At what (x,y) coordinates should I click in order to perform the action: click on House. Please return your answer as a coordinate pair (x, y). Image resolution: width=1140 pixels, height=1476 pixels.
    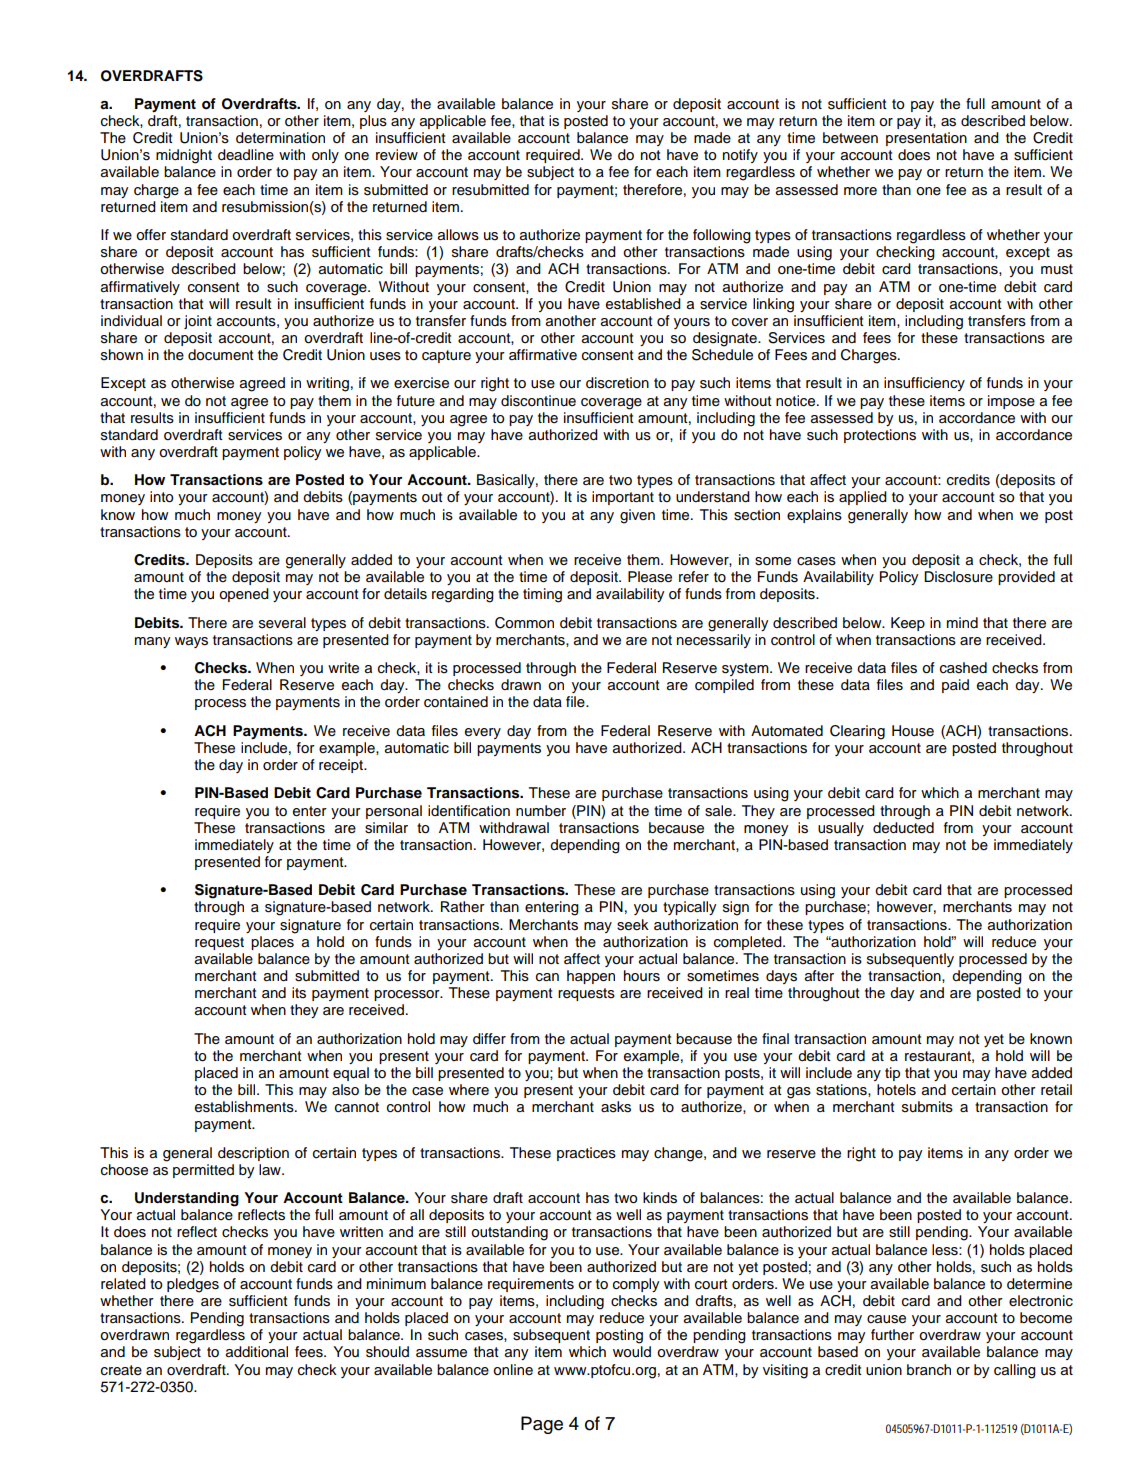
    Looking at the image, I should click on (913, 731).
